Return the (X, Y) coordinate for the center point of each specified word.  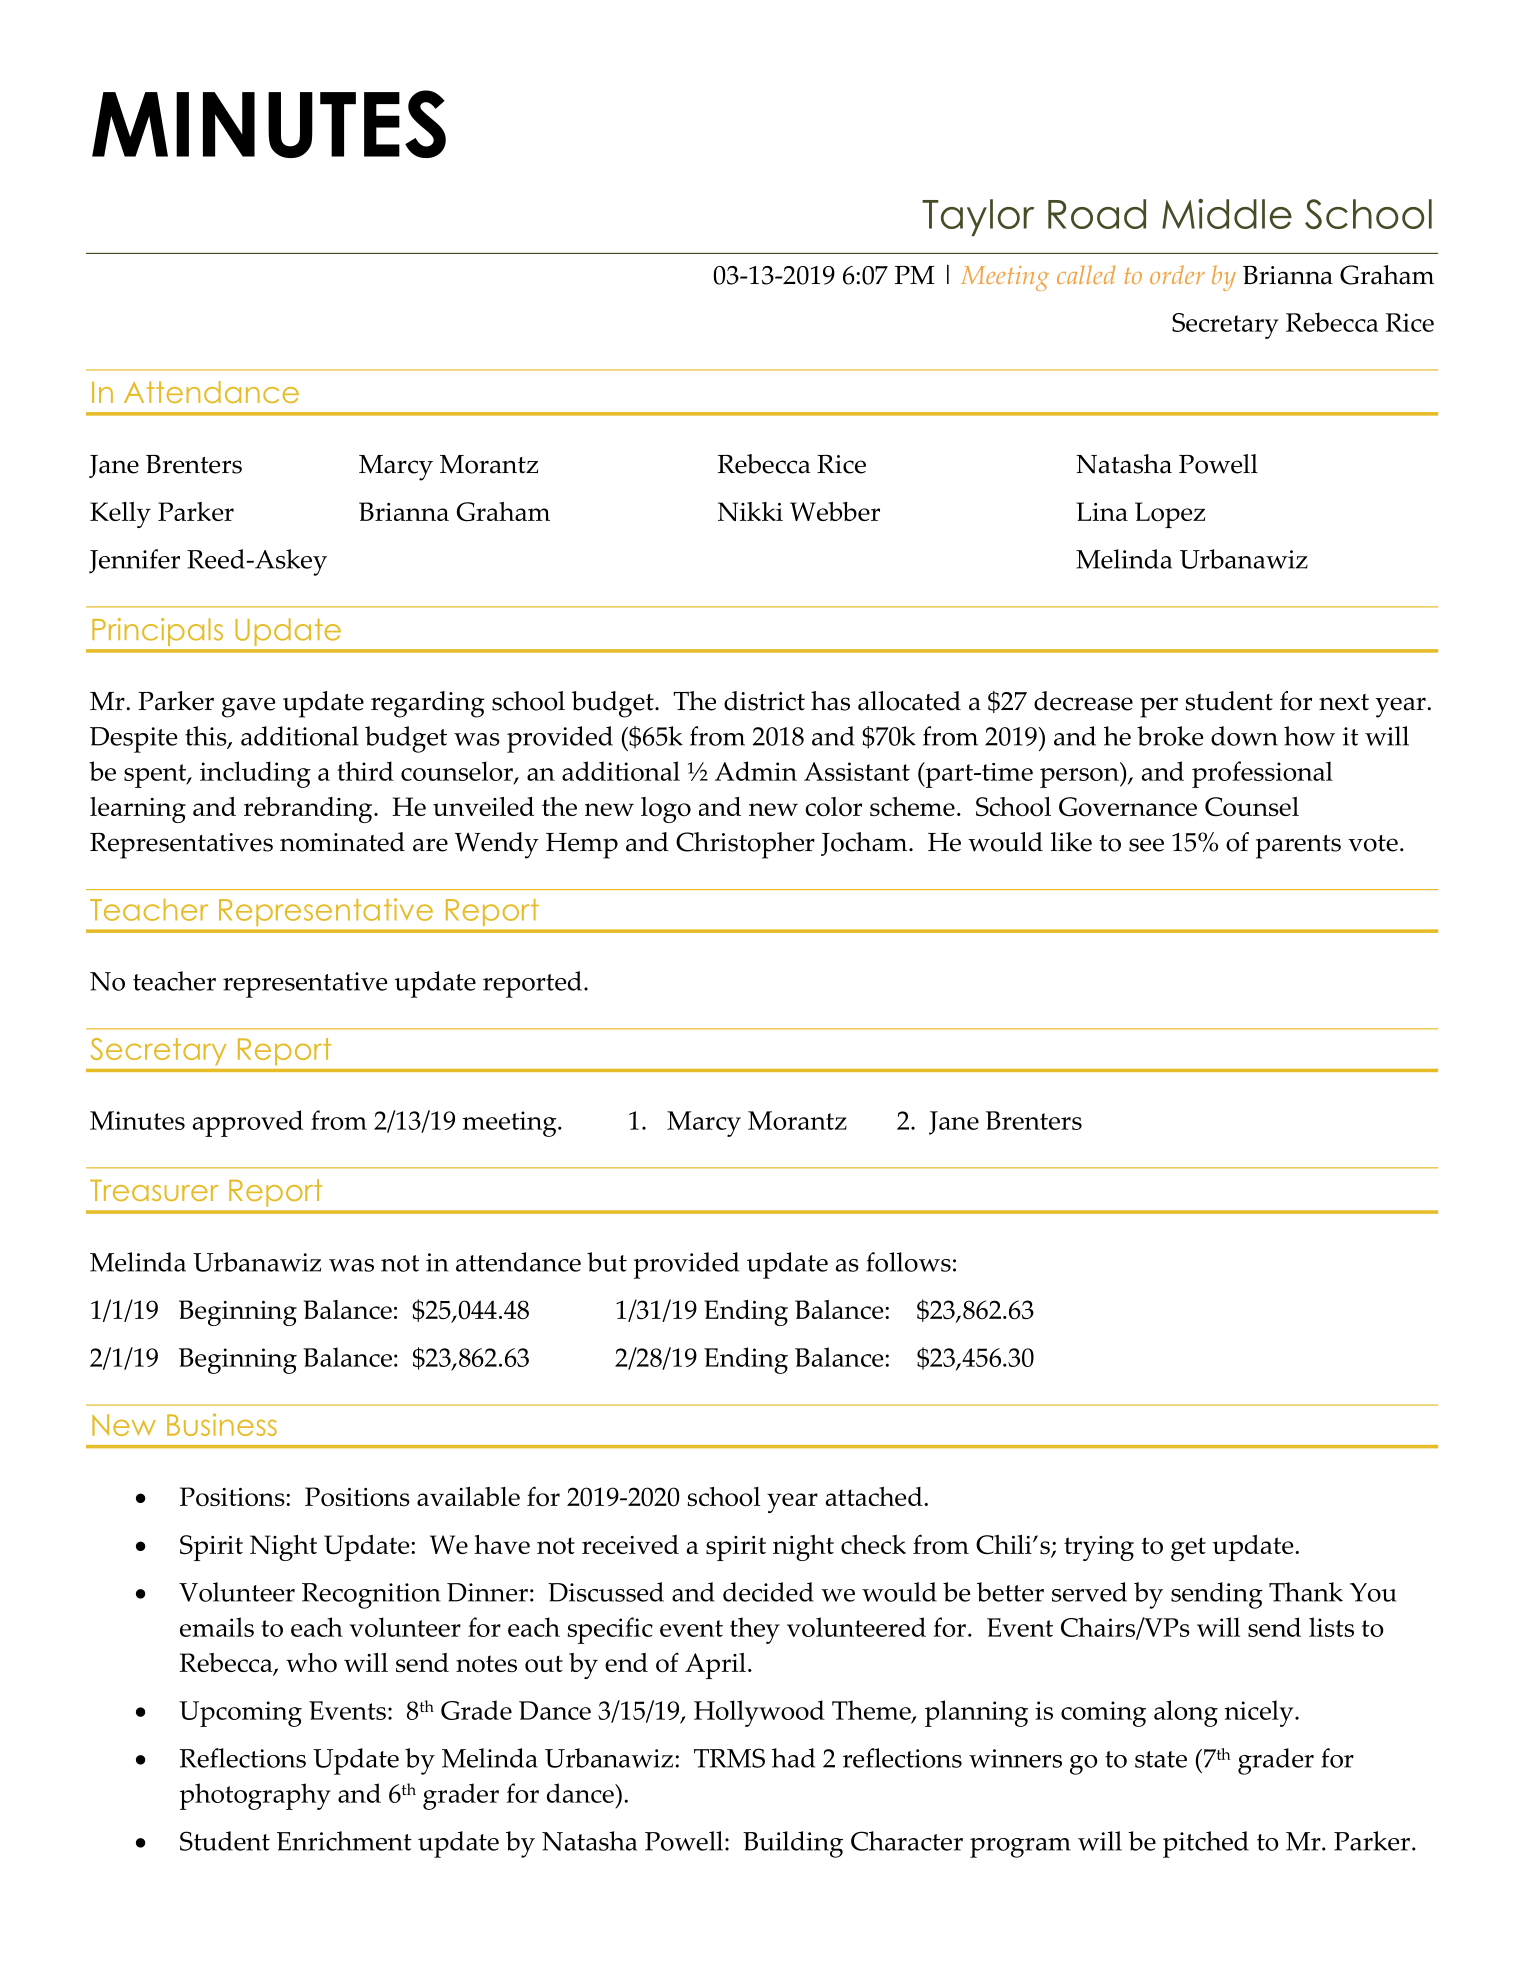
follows (908, 1262)
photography (255, 1796)
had (793, 1758)
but (607, 1262)
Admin (756, 771)
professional (1262, 774)
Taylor (978, 217)
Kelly (120, 515)
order (1177, 274)
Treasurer (154, 1190)
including (255, 774)
